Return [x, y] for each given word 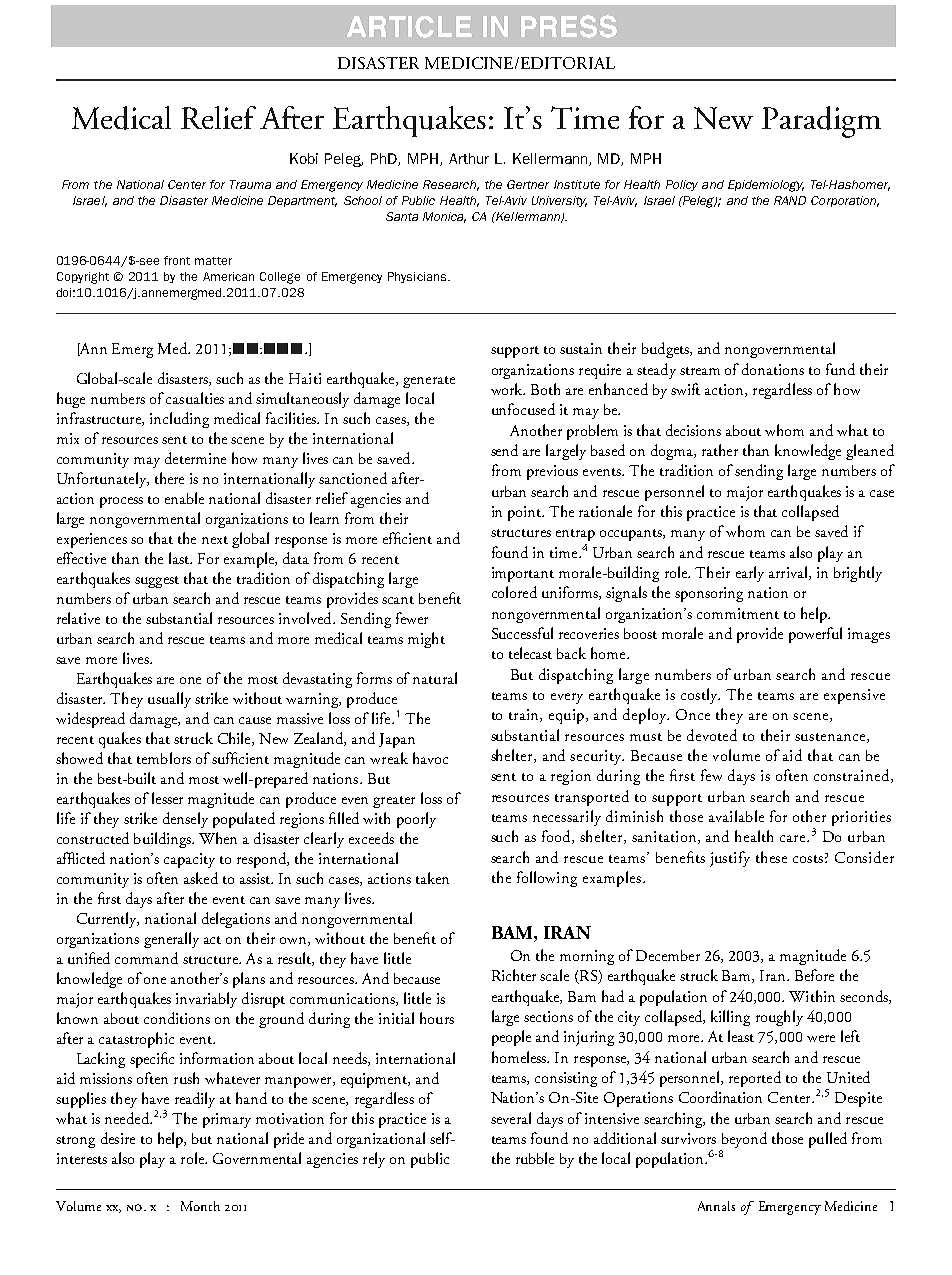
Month [200, 1206]
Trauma [250, 184]
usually [169, 700]
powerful [815, 635]
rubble [535, 1158]
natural [435, 678]
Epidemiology [766, 186]
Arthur [469, 158]
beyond [744, 1140]
